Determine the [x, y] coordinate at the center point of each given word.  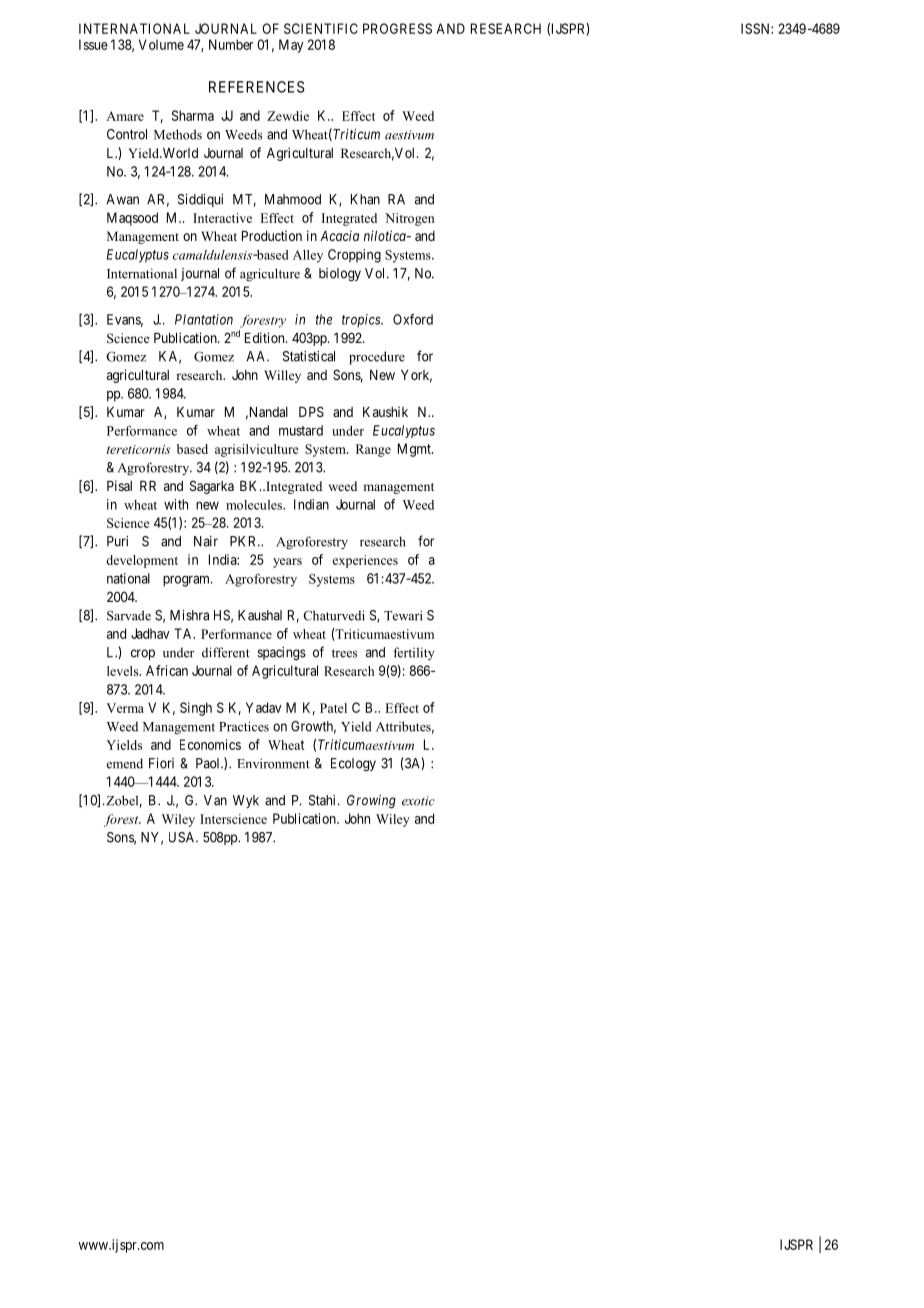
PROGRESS [397, 28]
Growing [371, 802]
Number [231, 44]
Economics [210, 744]
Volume [161, 44]
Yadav [264, 707]
